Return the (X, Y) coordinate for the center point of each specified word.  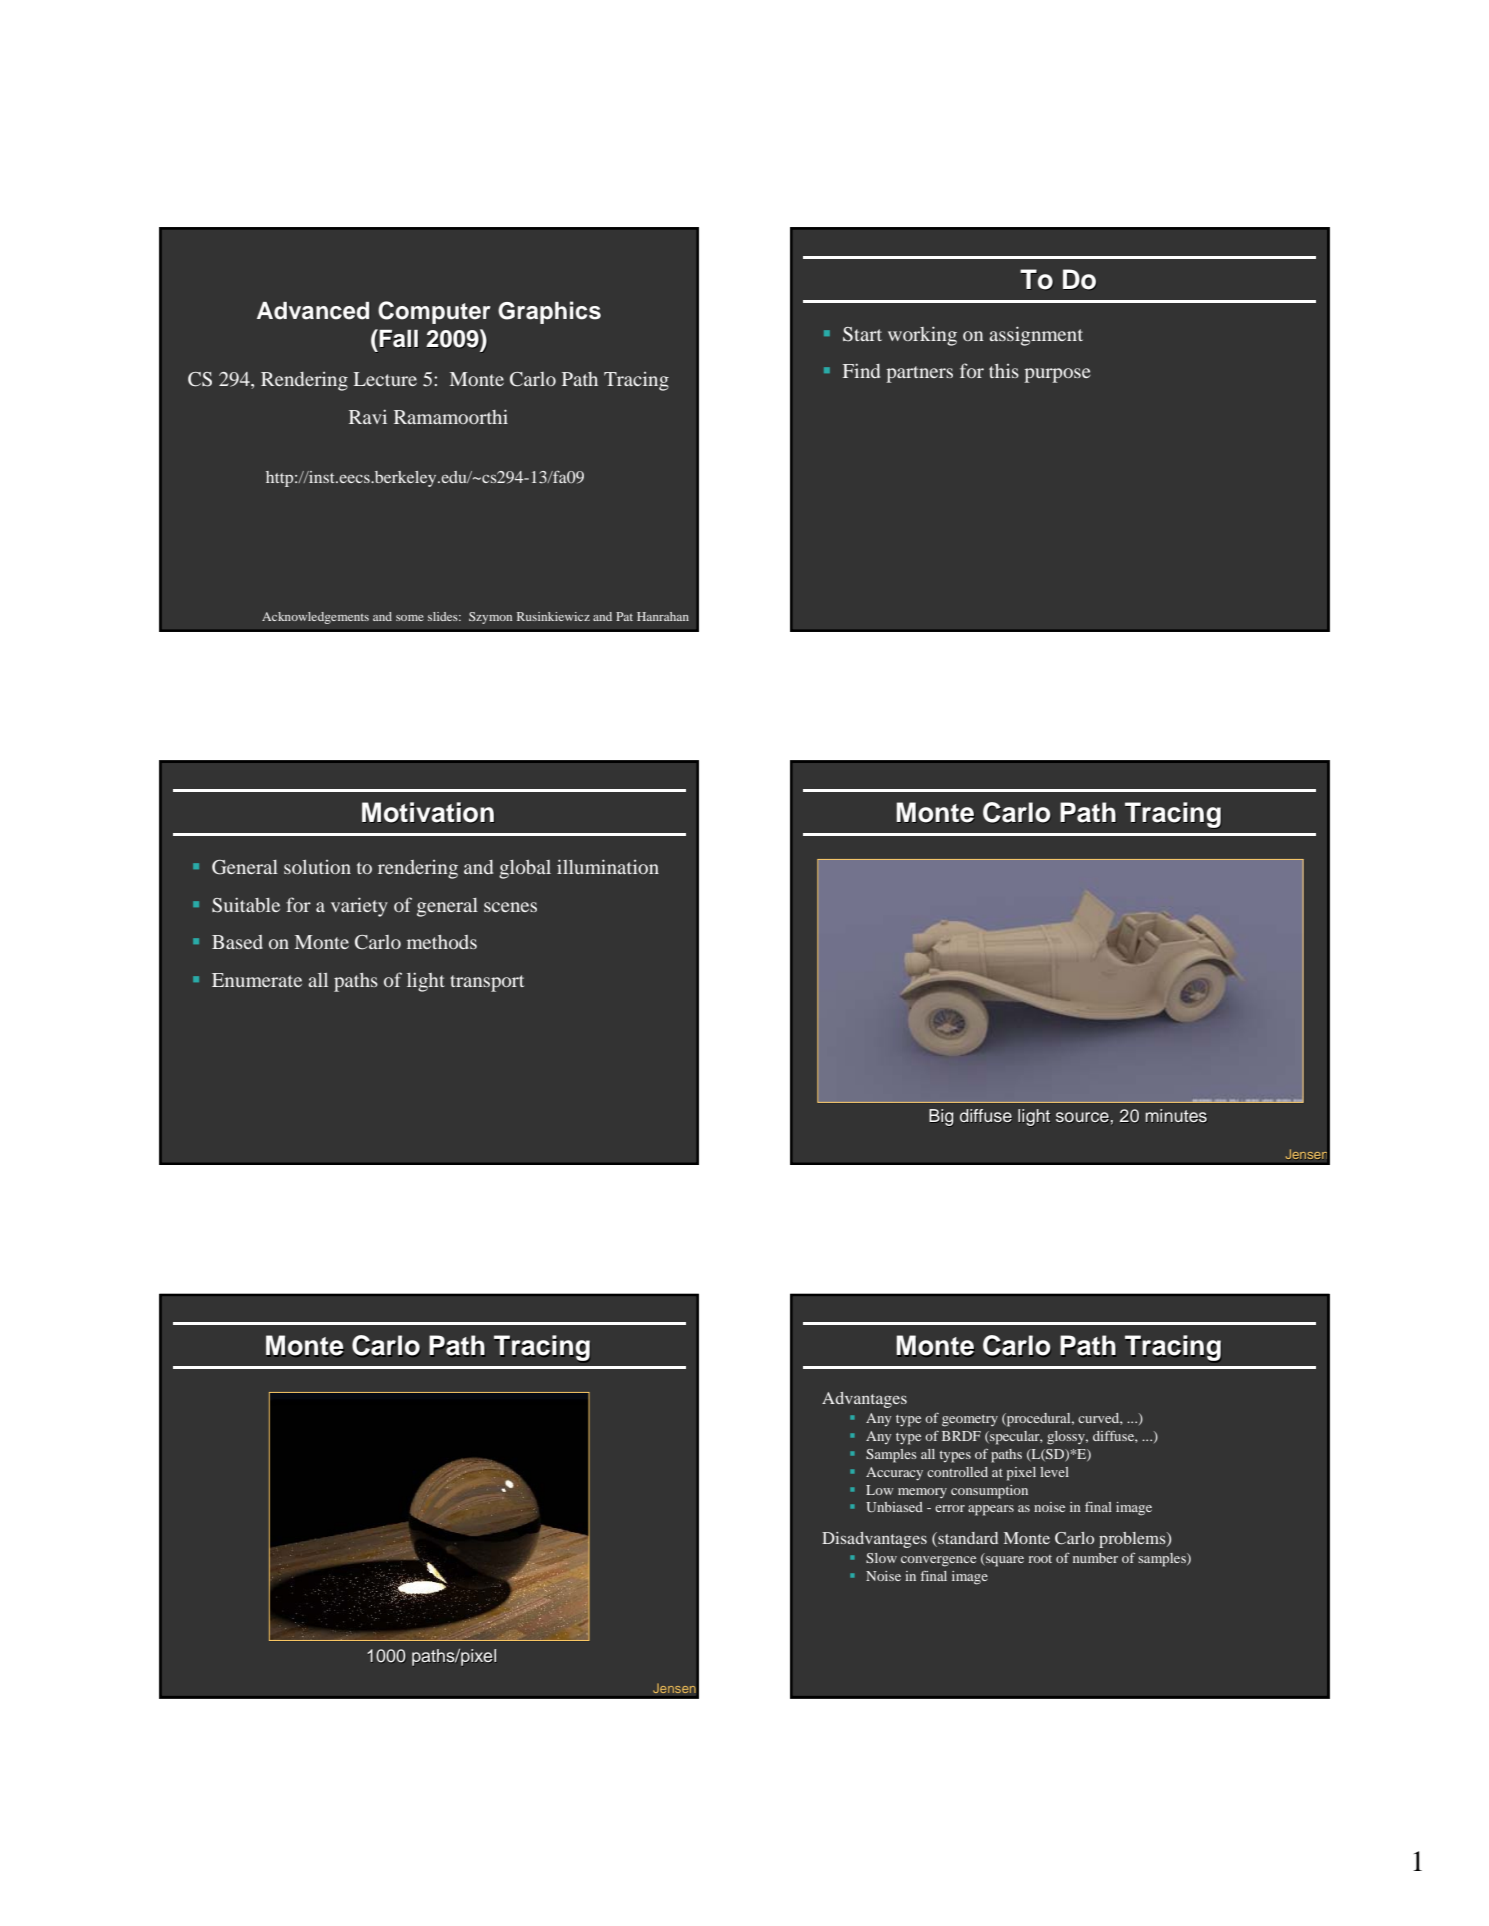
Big (941, 1117)
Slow (881, 1558)
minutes (1176, 1116)
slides (444, 616)
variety (359, 907)
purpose (1057, 375)
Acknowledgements (315, 618)
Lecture (385, 379)
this (1004, 371)
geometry (970, 1421)
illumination (608, 866)
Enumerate (257, 980)
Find (861, 371)
